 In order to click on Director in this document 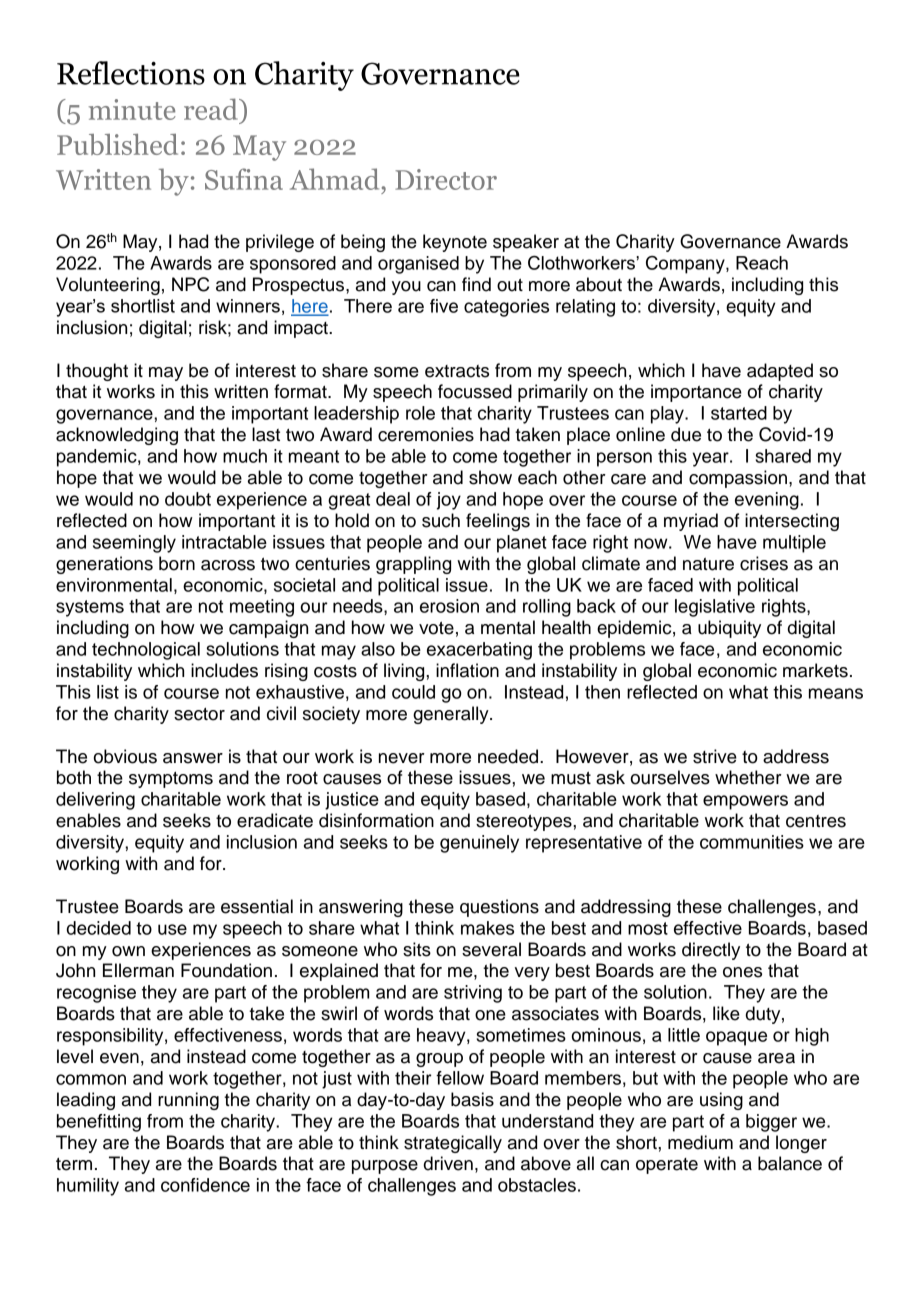, I will do `click(446, 179)`.
